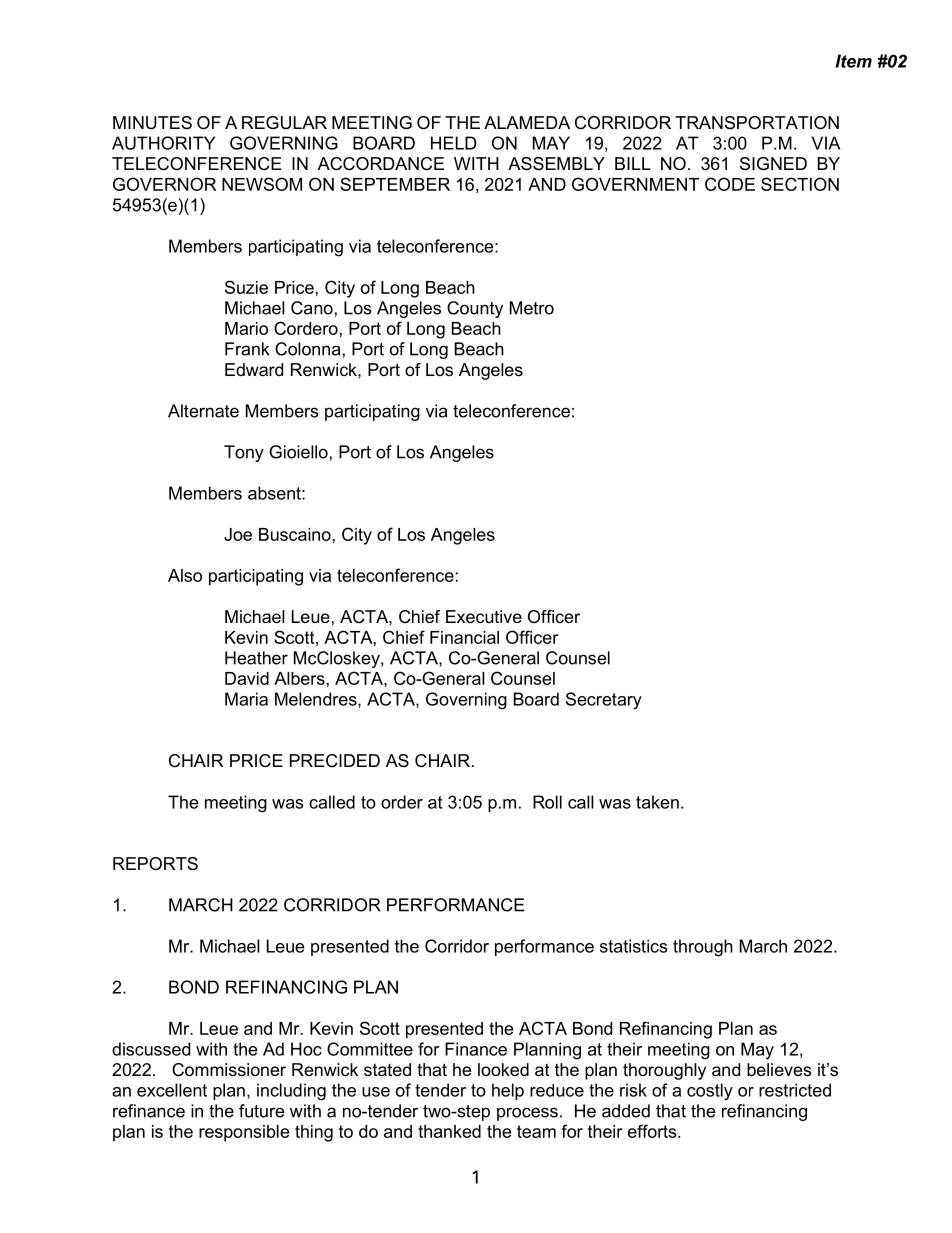 This document has width=952, height=1233. What do you see at coordinates (246, 699) in the document?
I see `Maria` at bounding box center [246, 699].
